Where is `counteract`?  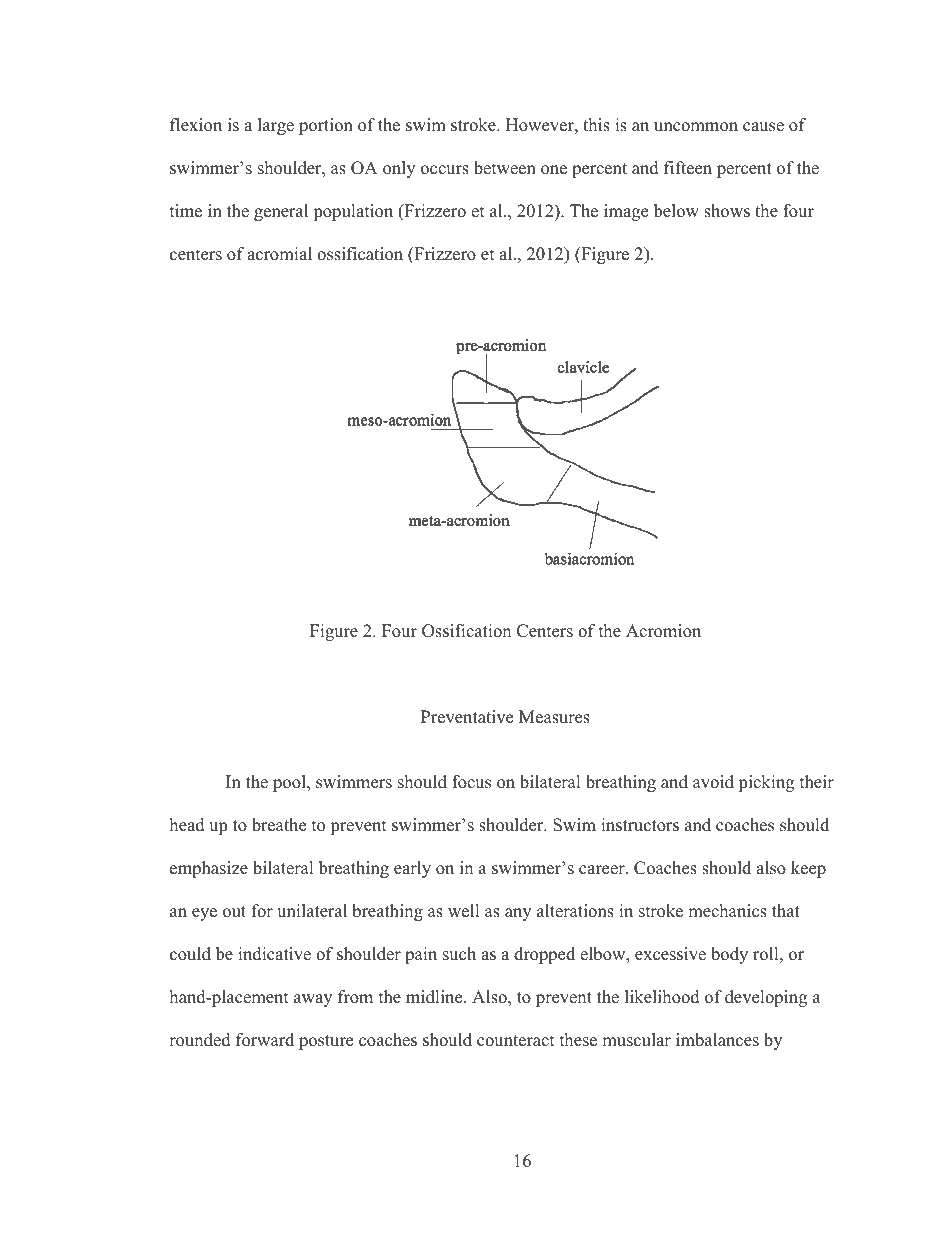 counteract is located at coordinates (516, 1041).
